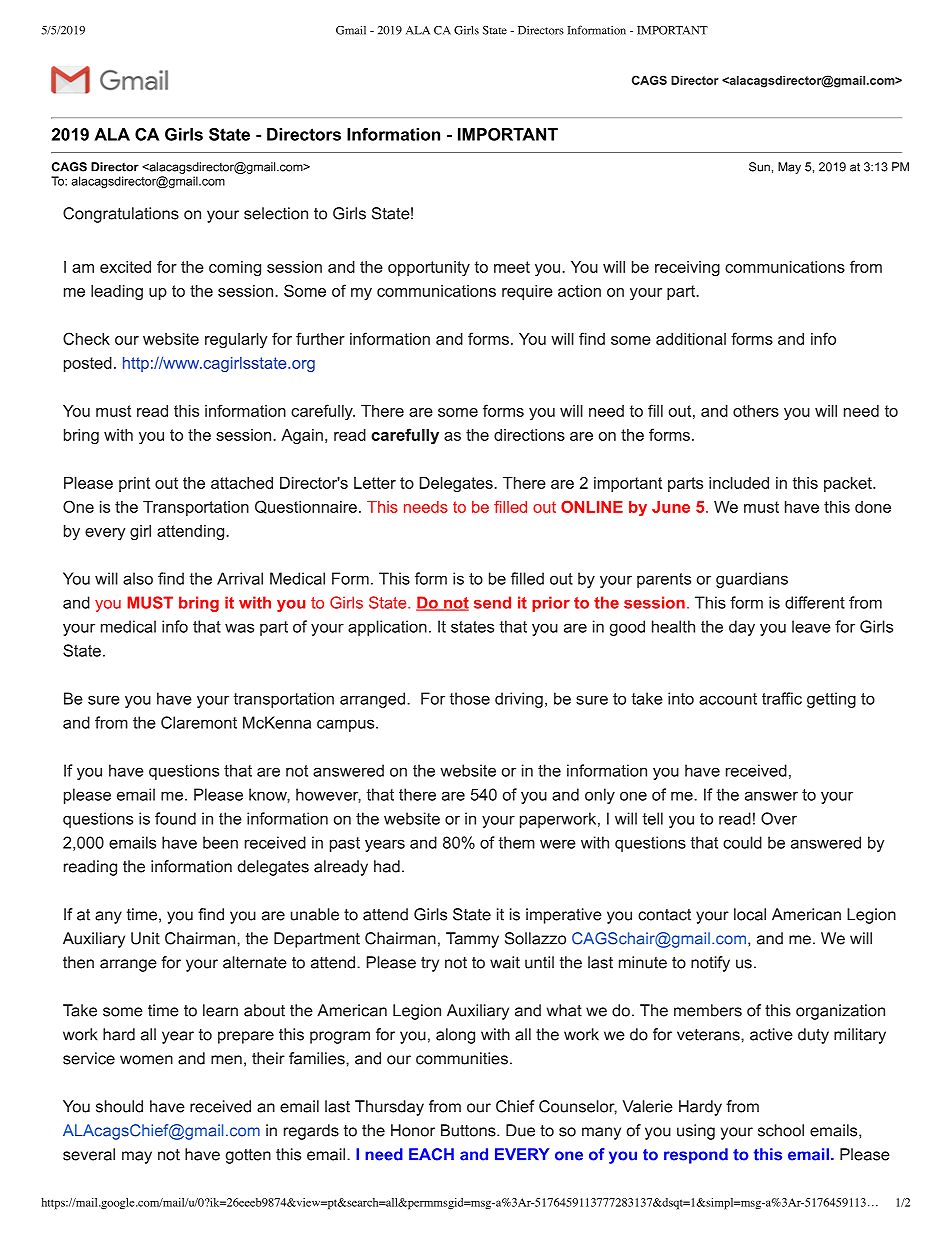 This screenshot has width=952, height=1233. Describe the element at coordinates (121, 215) in the screenshot. I see `Congratulations` at that location.
